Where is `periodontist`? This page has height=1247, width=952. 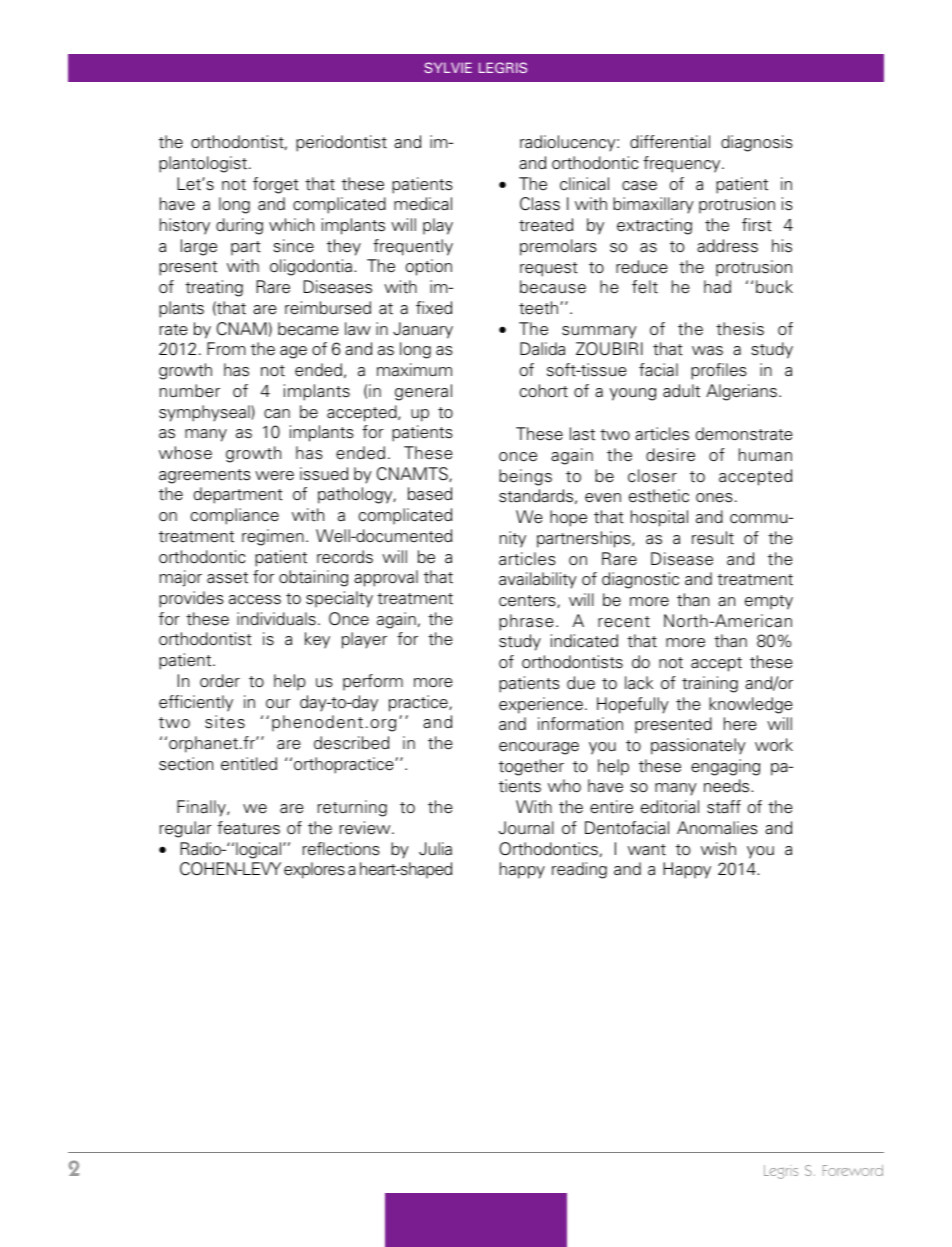
periodontist is located at coordinates (341, 143).
